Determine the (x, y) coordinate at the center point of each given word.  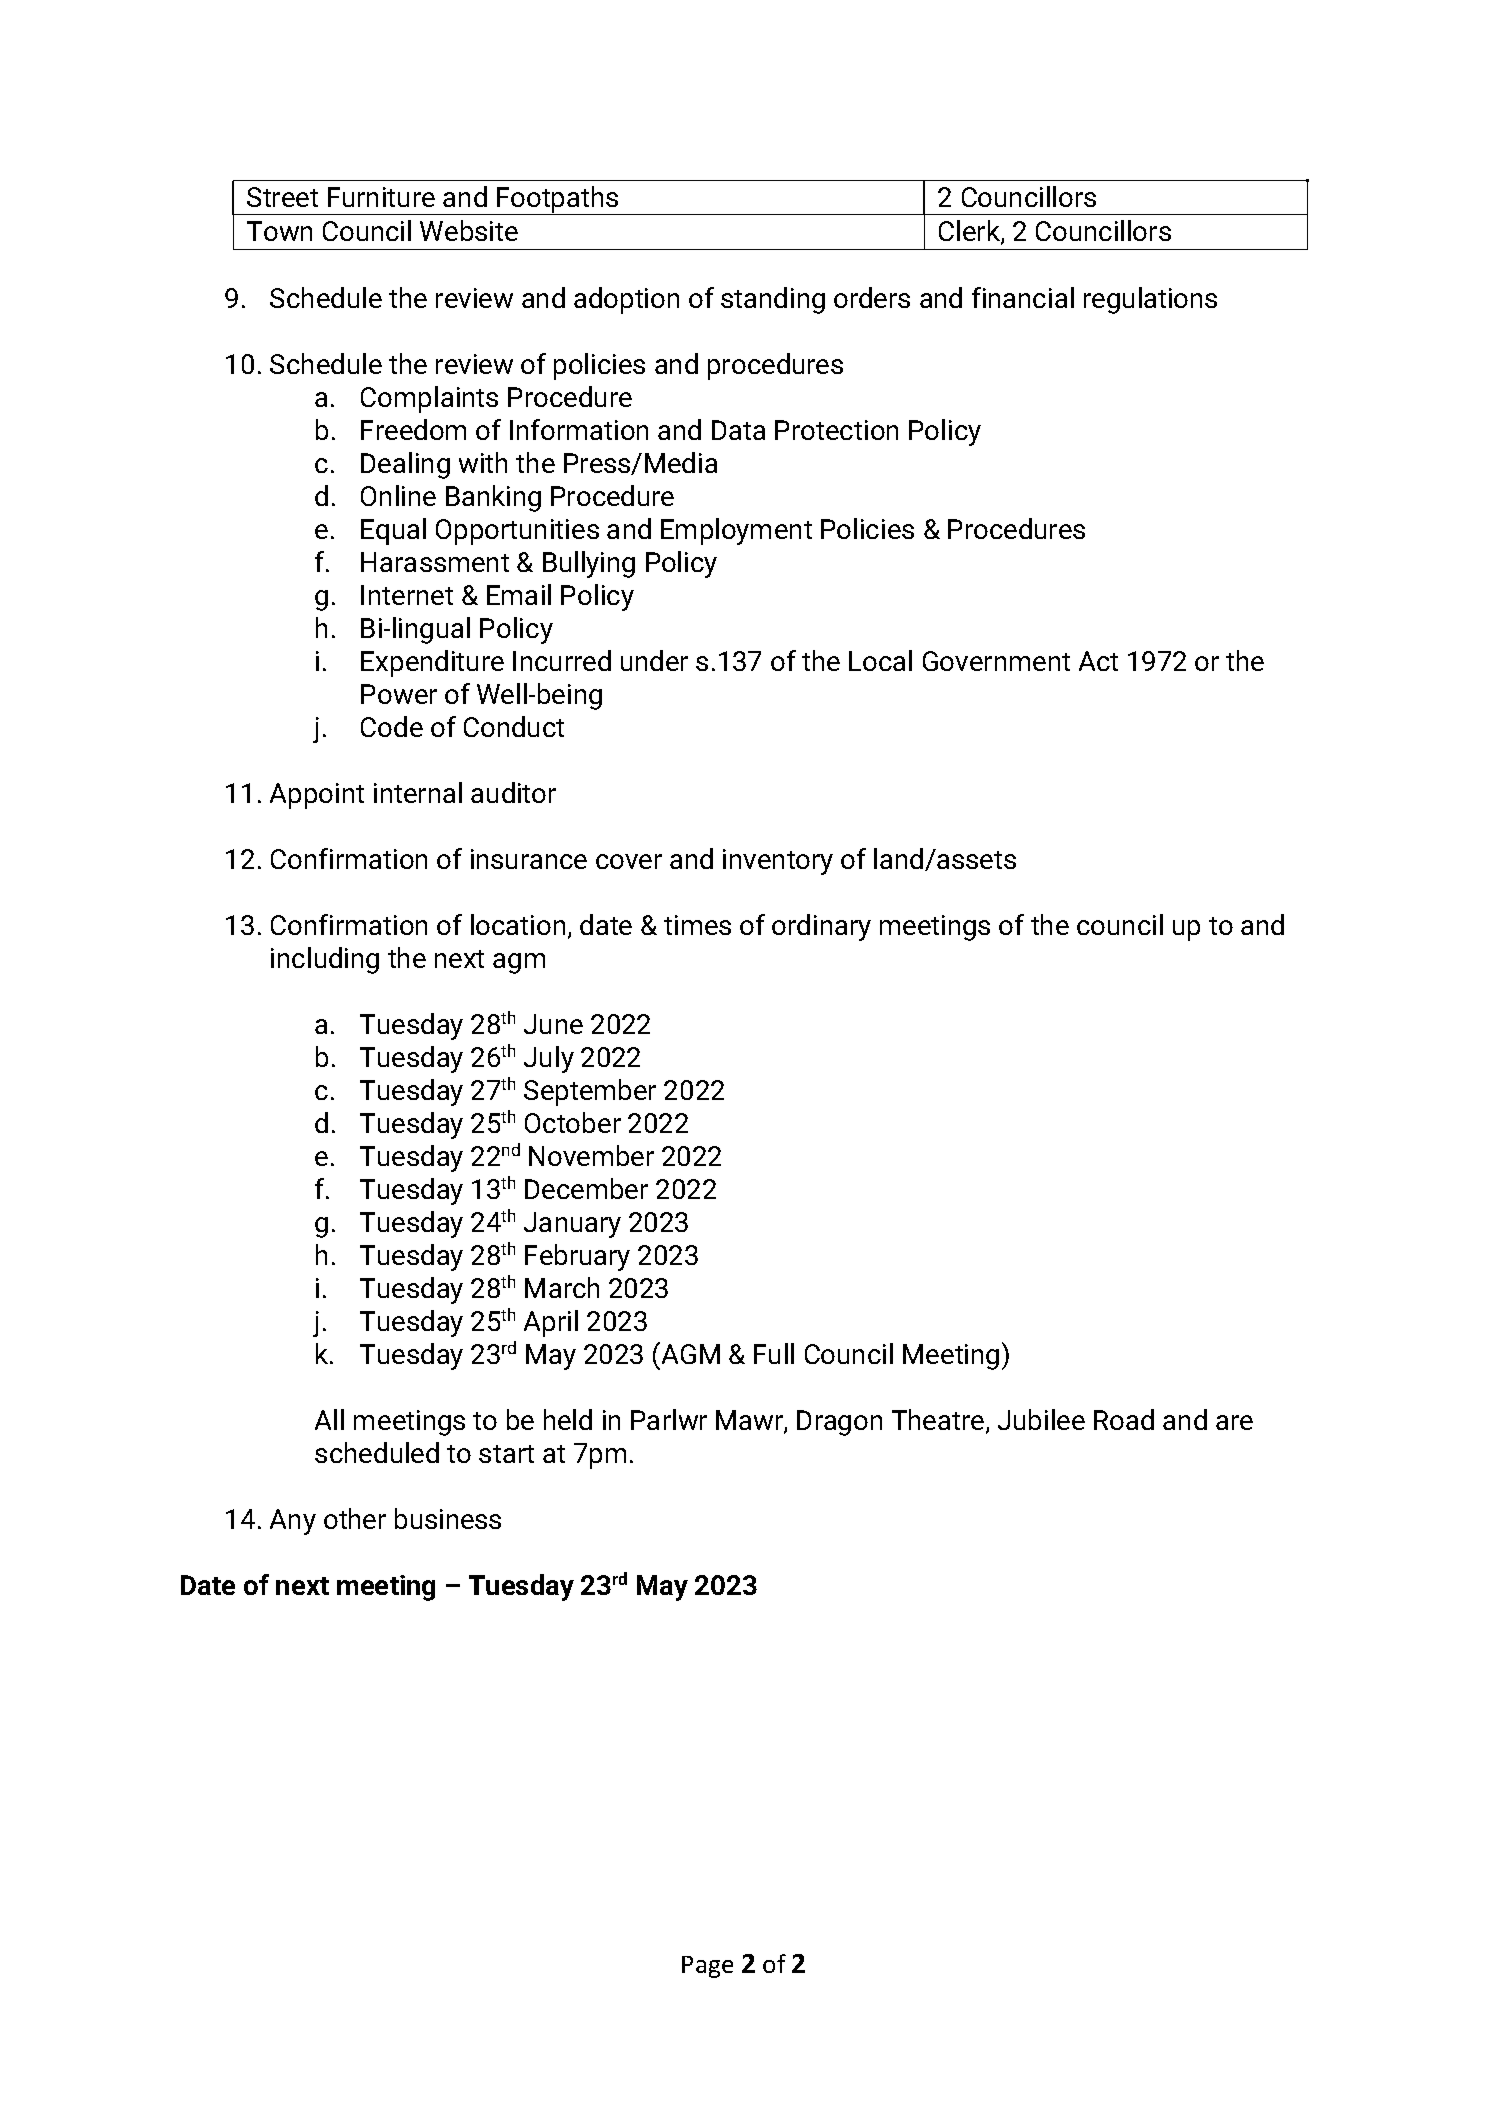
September (590, 1092)
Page (707, 1967)
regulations (1150, 300)
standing (773, 300)
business (448, 1518)
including (325, 960)
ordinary (821, 927)
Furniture (381, 197)
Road (1124, 1419)
